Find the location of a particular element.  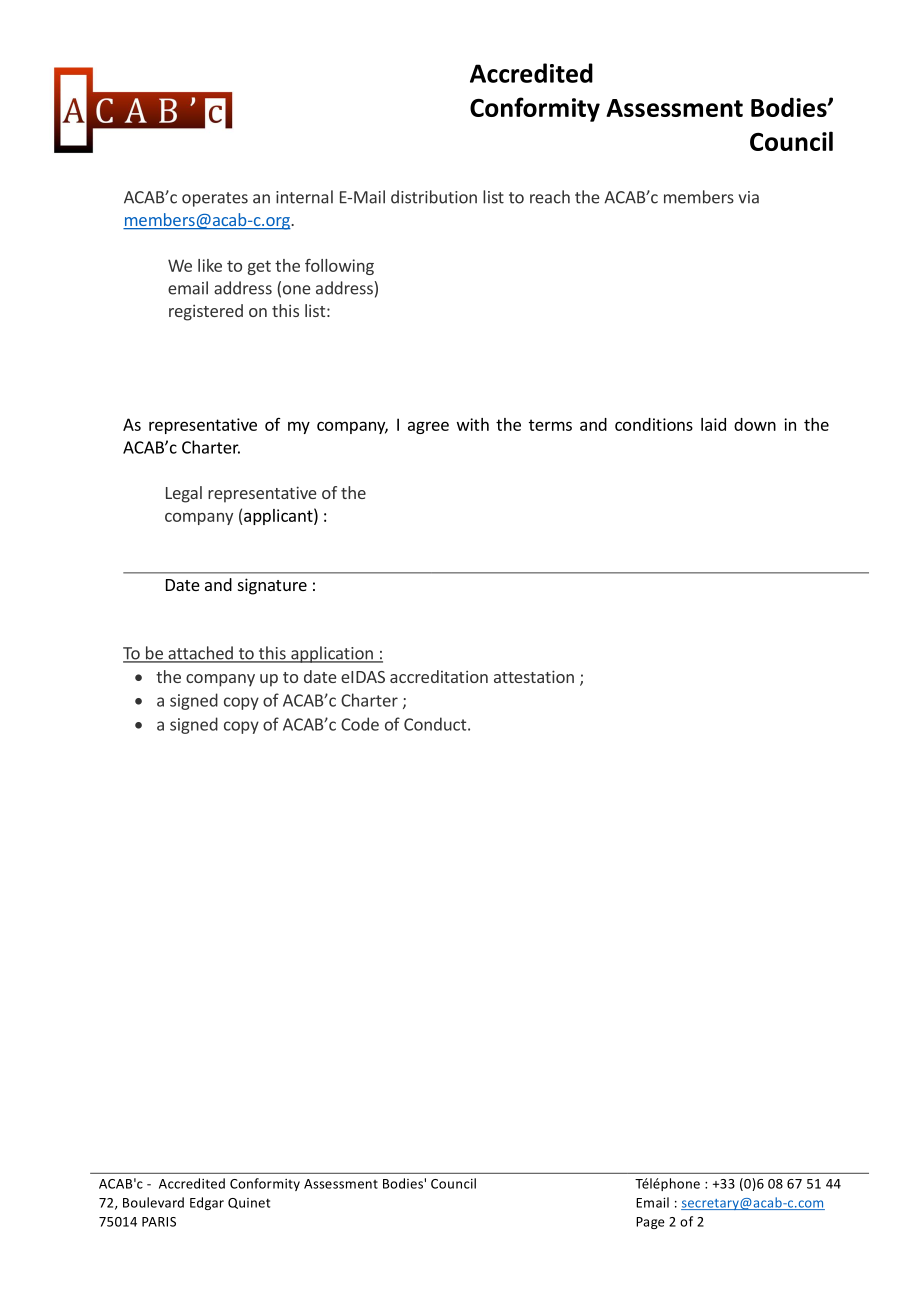

via is located at coordinates (749, 197).
